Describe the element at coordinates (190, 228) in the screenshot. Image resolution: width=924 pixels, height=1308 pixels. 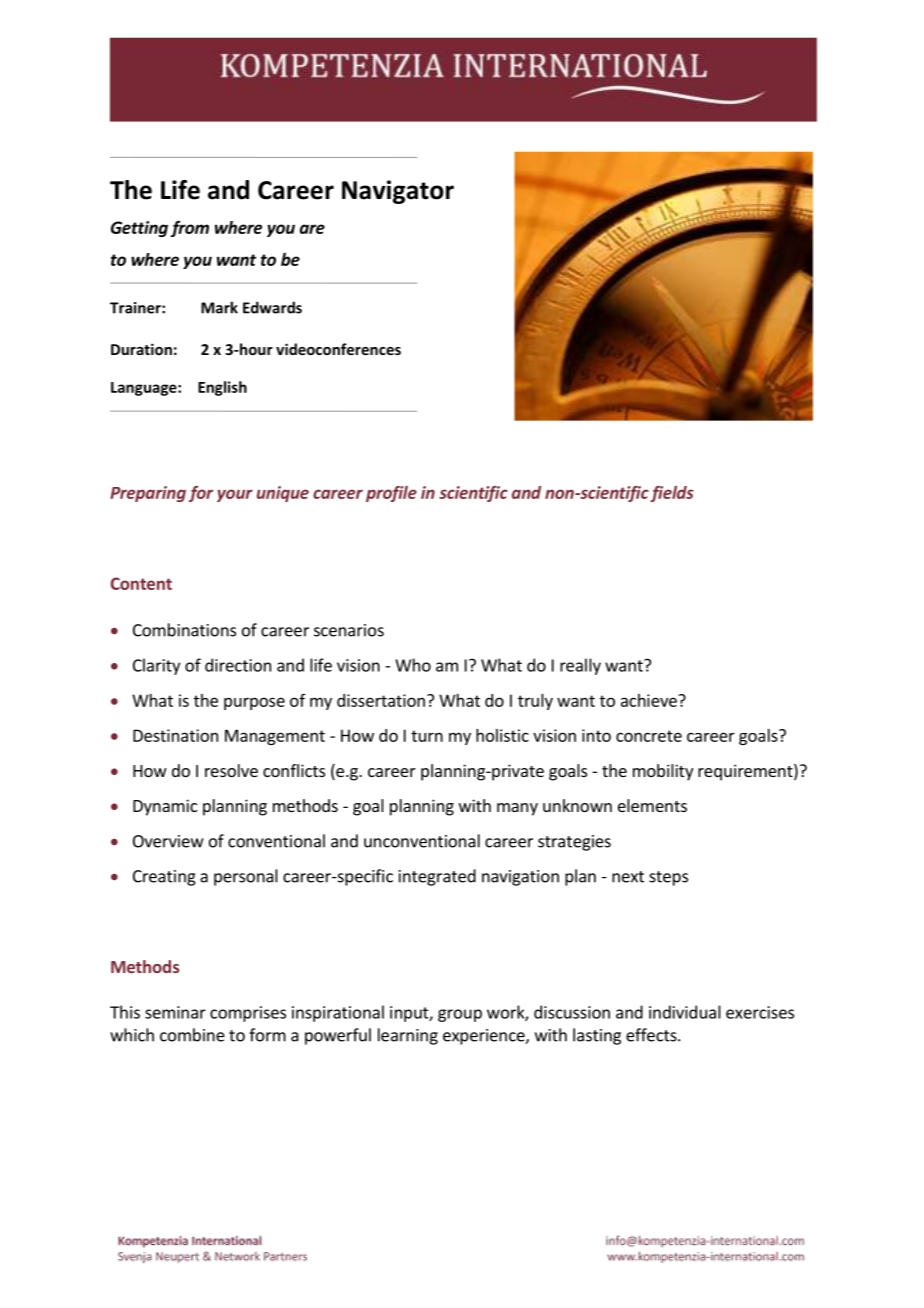
I see `from` at that location.
